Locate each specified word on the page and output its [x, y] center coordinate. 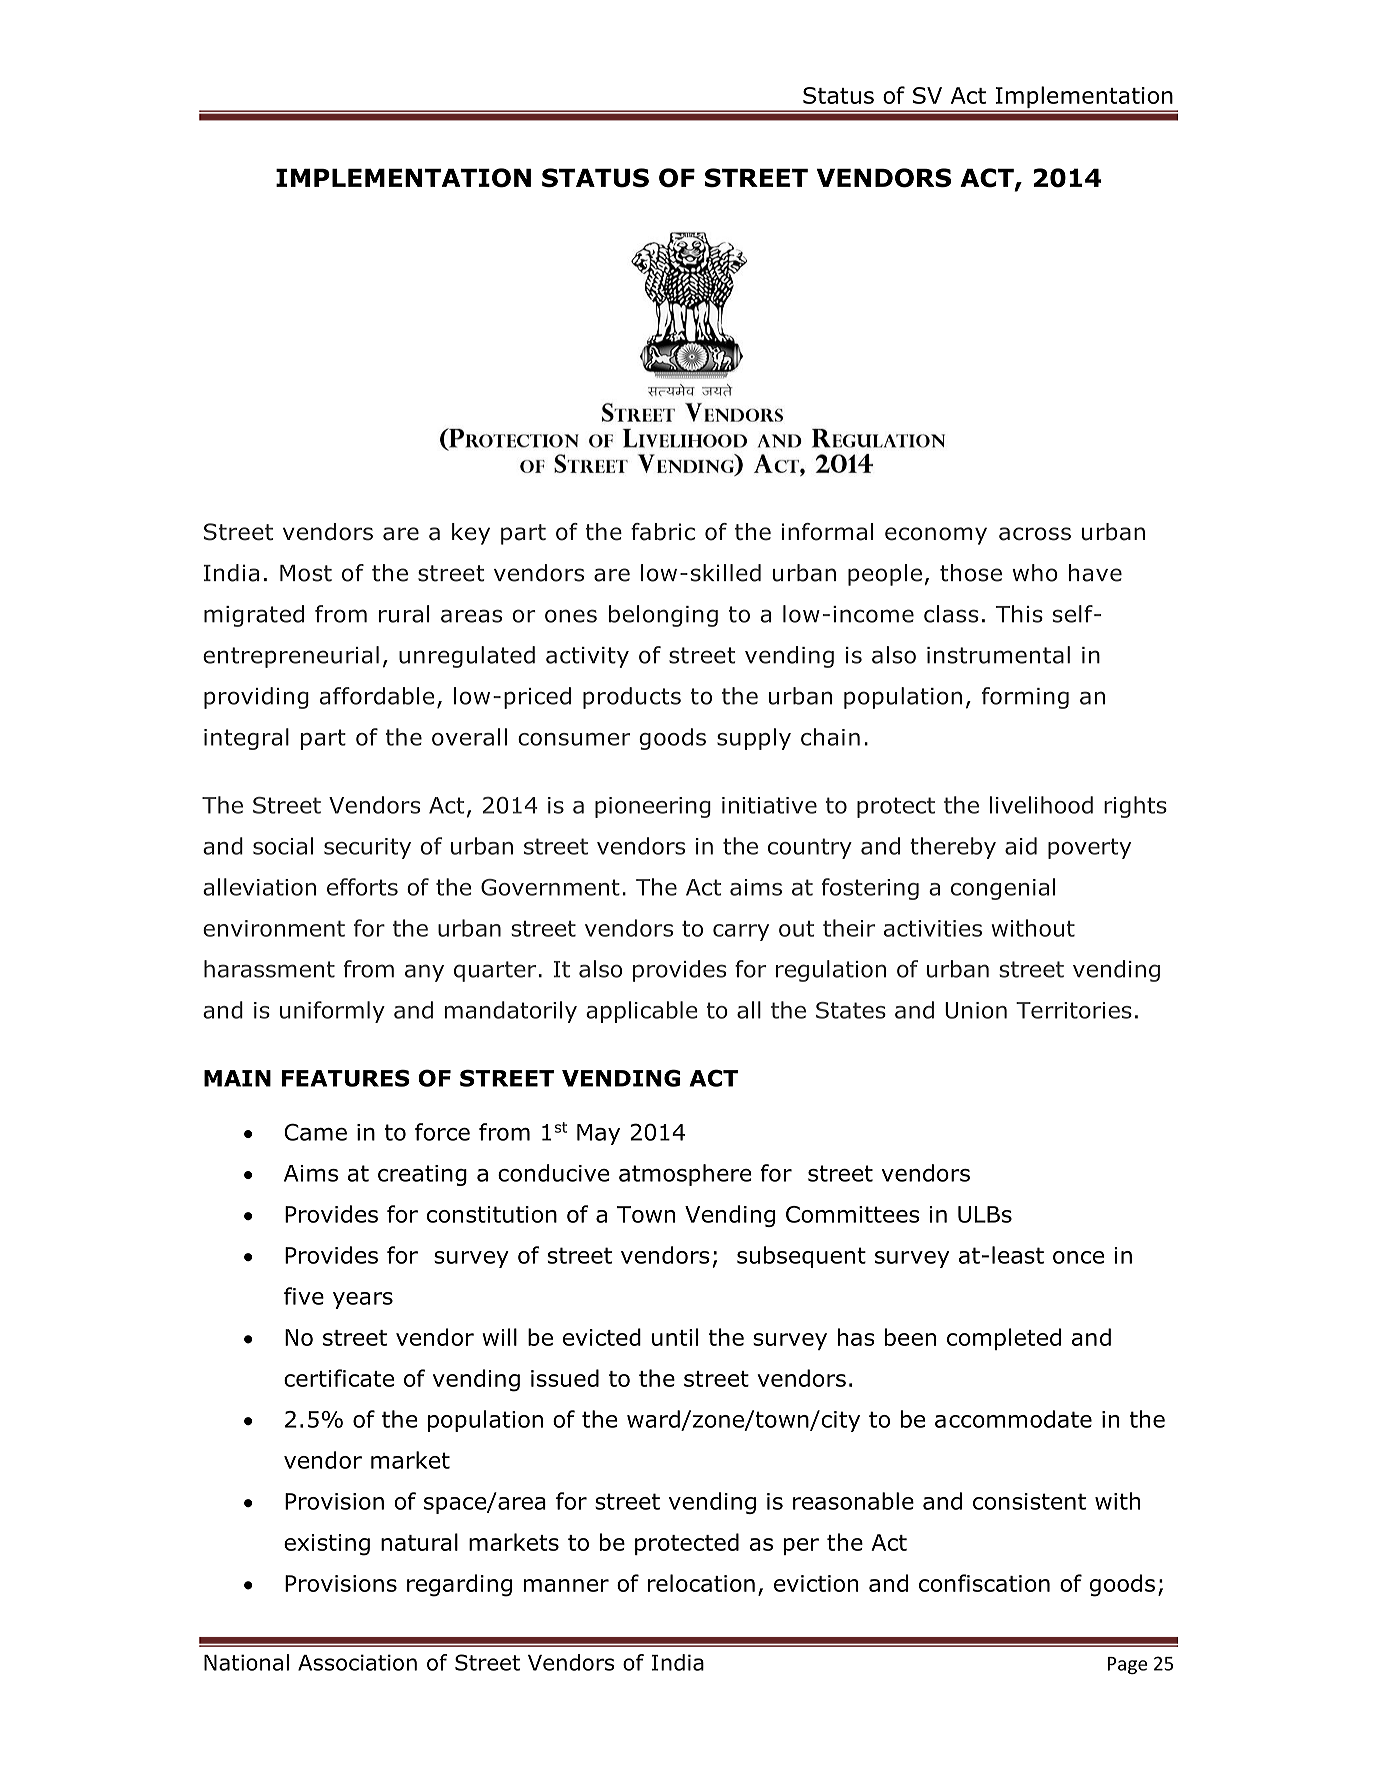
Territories [1074, 1010]
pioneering [653, 807]
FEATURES [346, 1078]
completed [1004, 1339]
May [598, 1134]
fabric [663, 532]
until [675, 1337]
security [367, 848]
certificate [339, 1378]
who [1035, 573]
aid [1021, 846]
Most [306, 573]
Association [357, 1662]
